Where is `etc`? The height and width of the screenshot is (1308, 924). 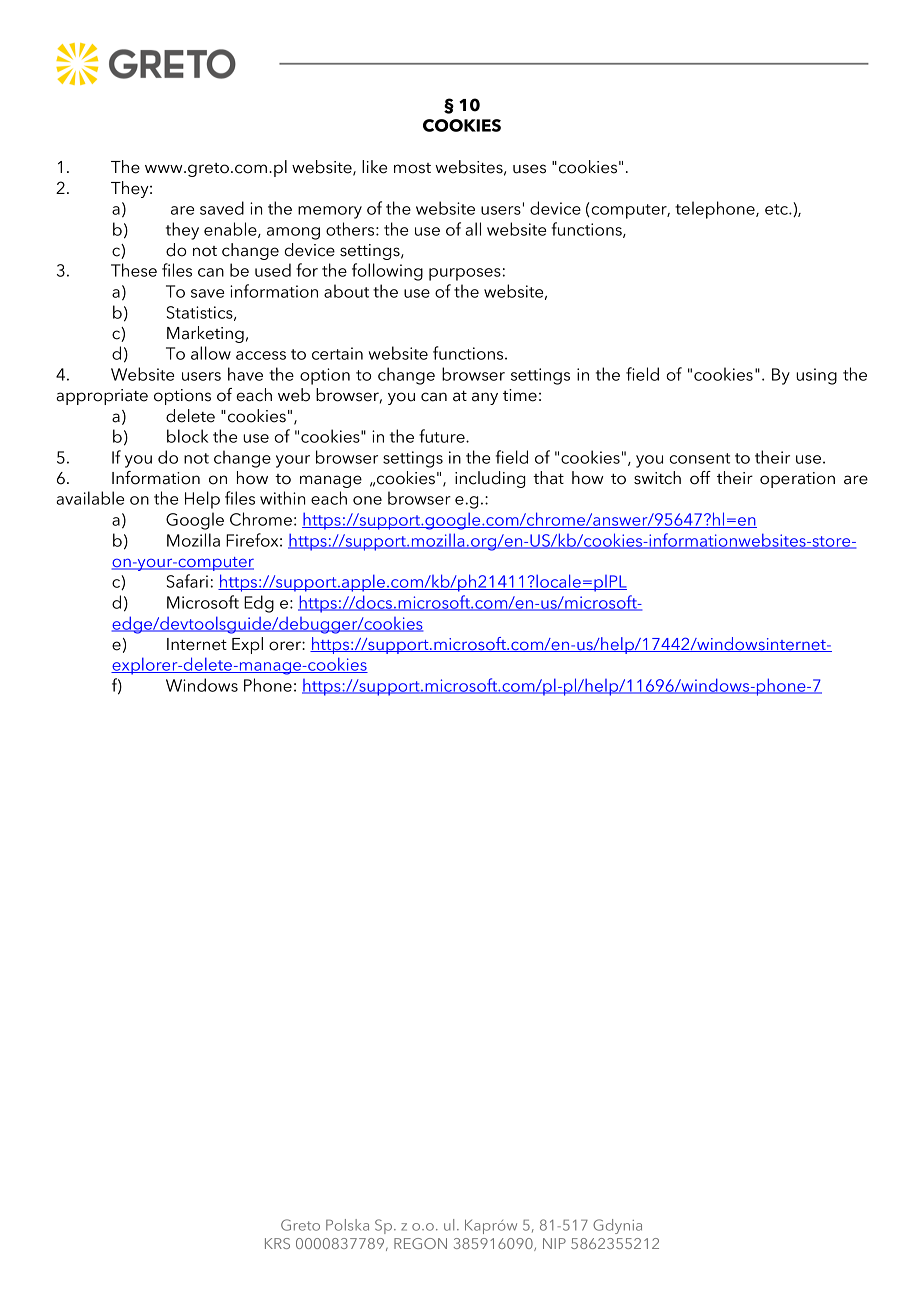
etc is located at coordinates (777, 209).
